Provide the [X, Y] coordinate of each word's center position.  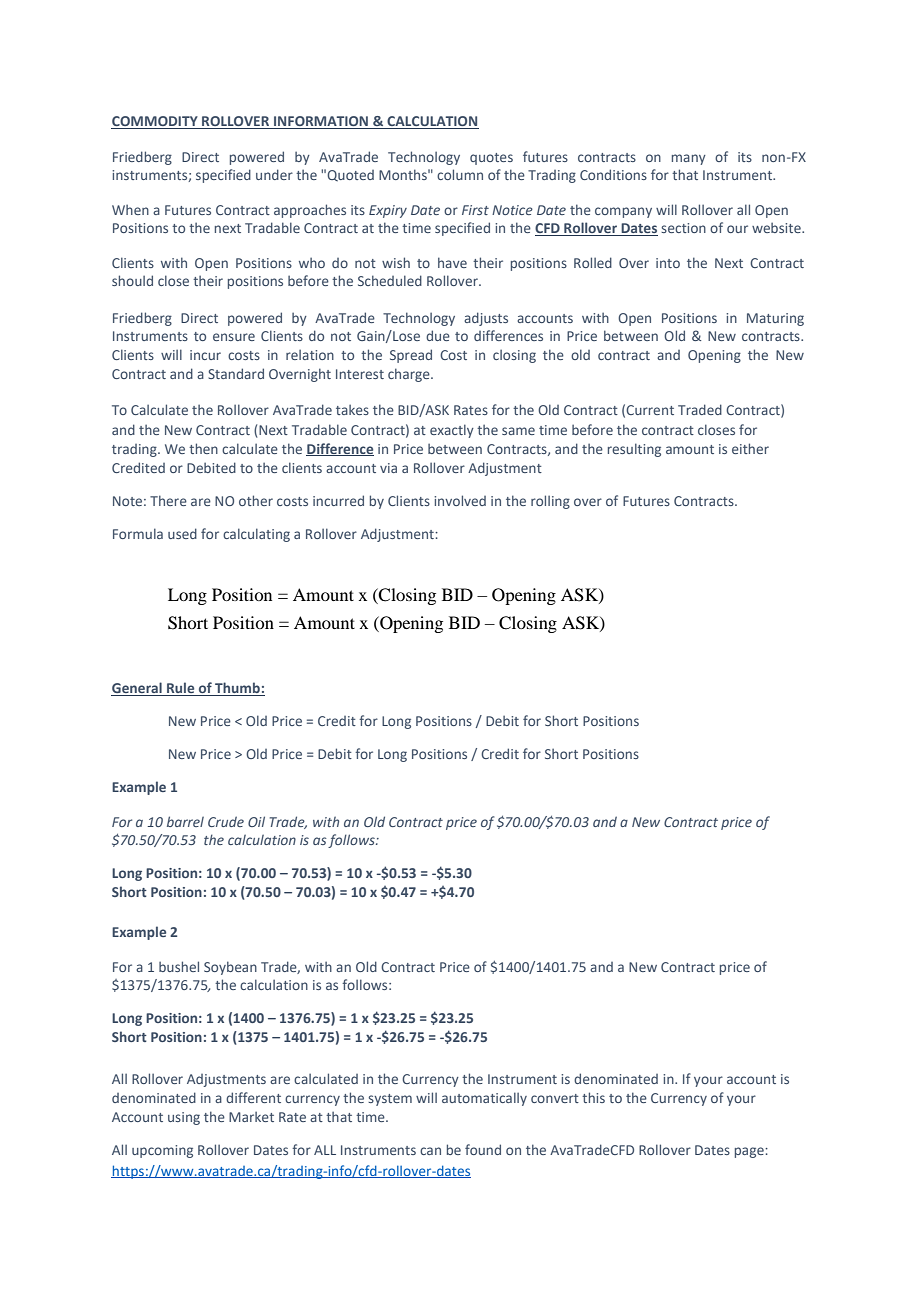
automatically [484, 1099]
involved [460, 500]
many [689, 159]
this [593, 1097]
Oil [256, 821]
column [460, 174]
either [750, 448]
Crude [226, 821]
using [184, 1118]
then [203, 448]
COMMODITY [155, 122]
